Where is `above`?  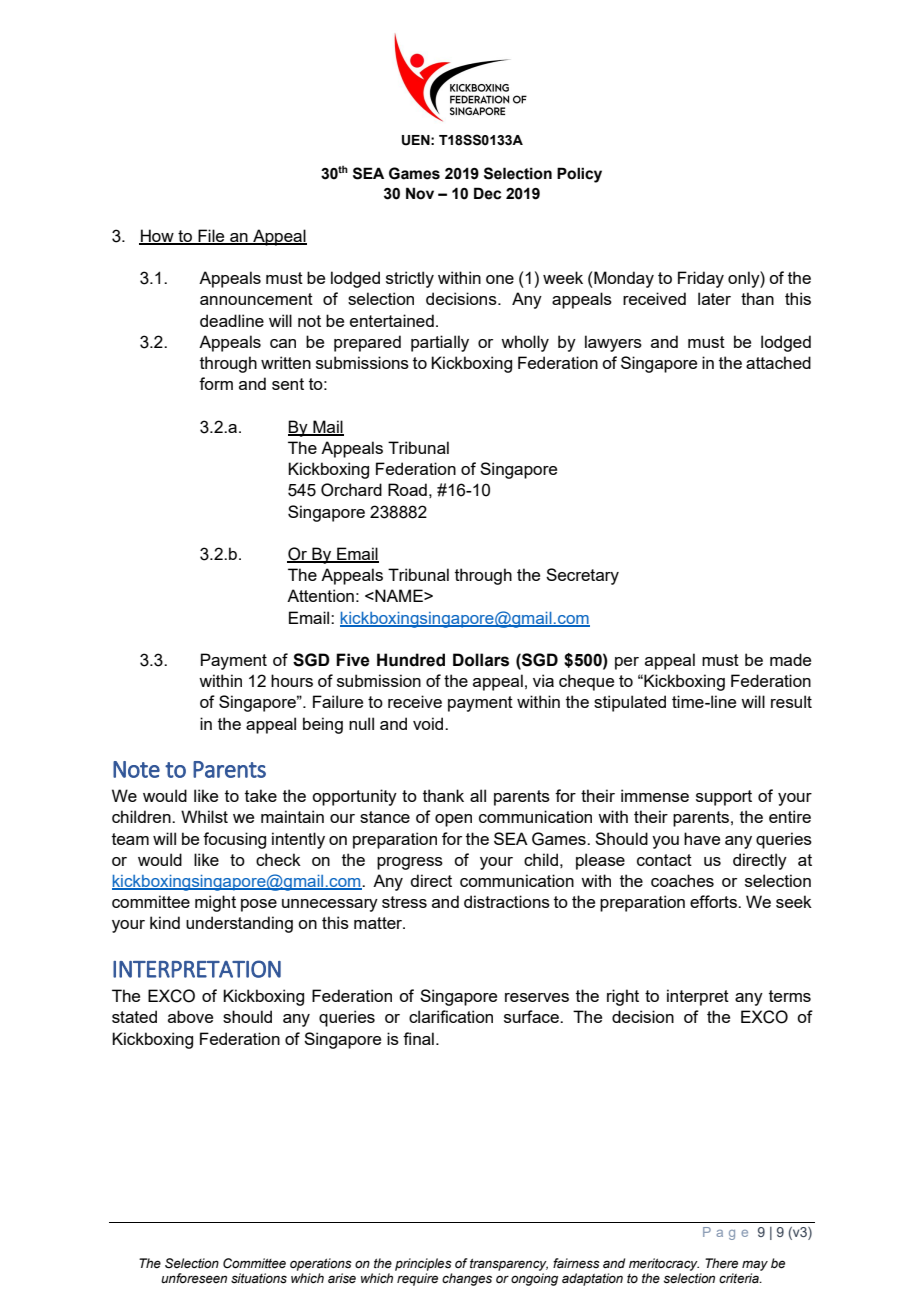
above is located at coordinates (190, 1016).
